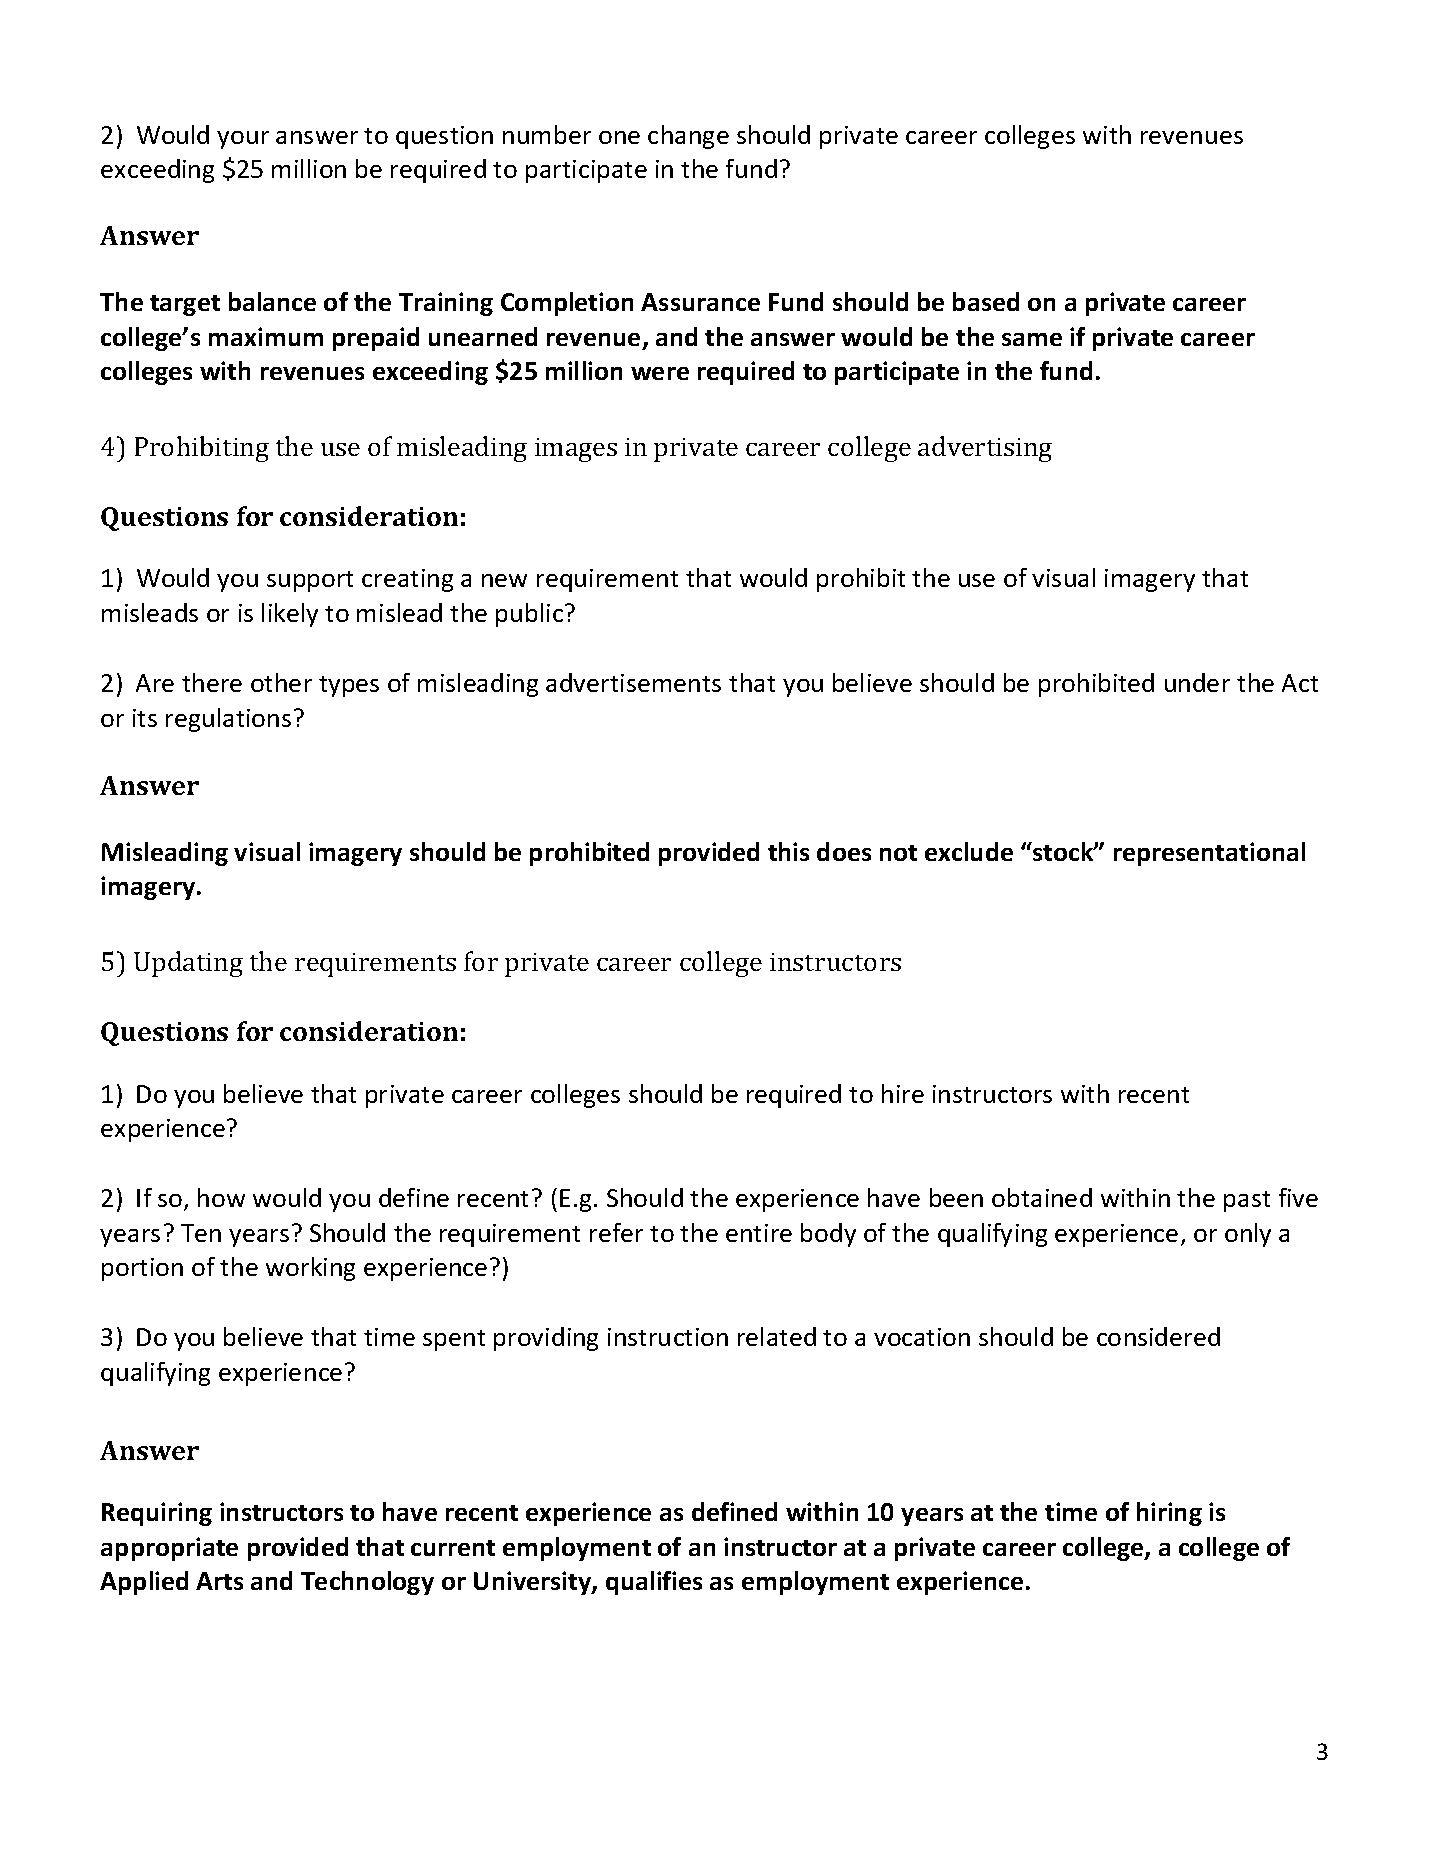  What do you see at coordinates (688, 137) in the screenshot?
I see `change` at bounding box center [688, 137].
